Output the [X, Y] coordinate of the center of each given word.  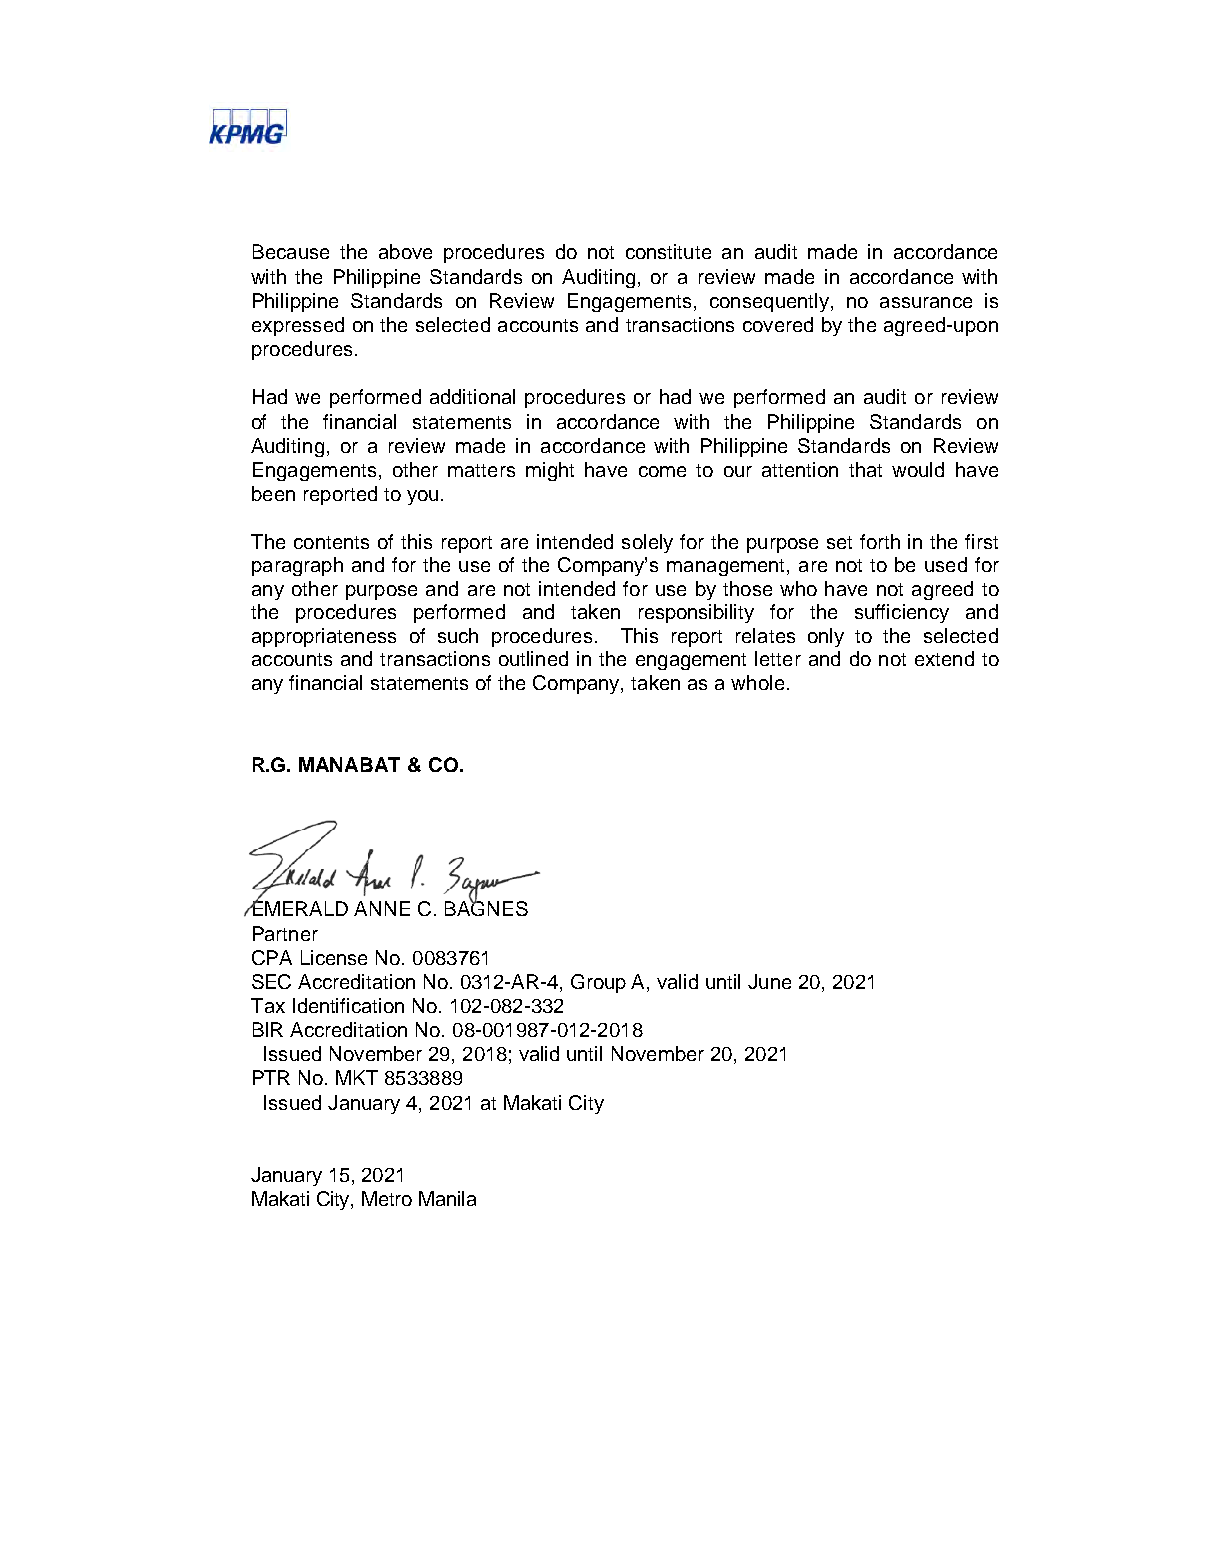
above [405, 251]
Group [598, 983]
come [662, 471]
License [334, 957]
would [918, 469]
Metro [387, 1198]
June [769, 981]
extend [944, 658]
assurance [926, 302]
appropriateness [324, 637]
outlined [533, 658]
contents [331, 542]
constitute [668, 251]
